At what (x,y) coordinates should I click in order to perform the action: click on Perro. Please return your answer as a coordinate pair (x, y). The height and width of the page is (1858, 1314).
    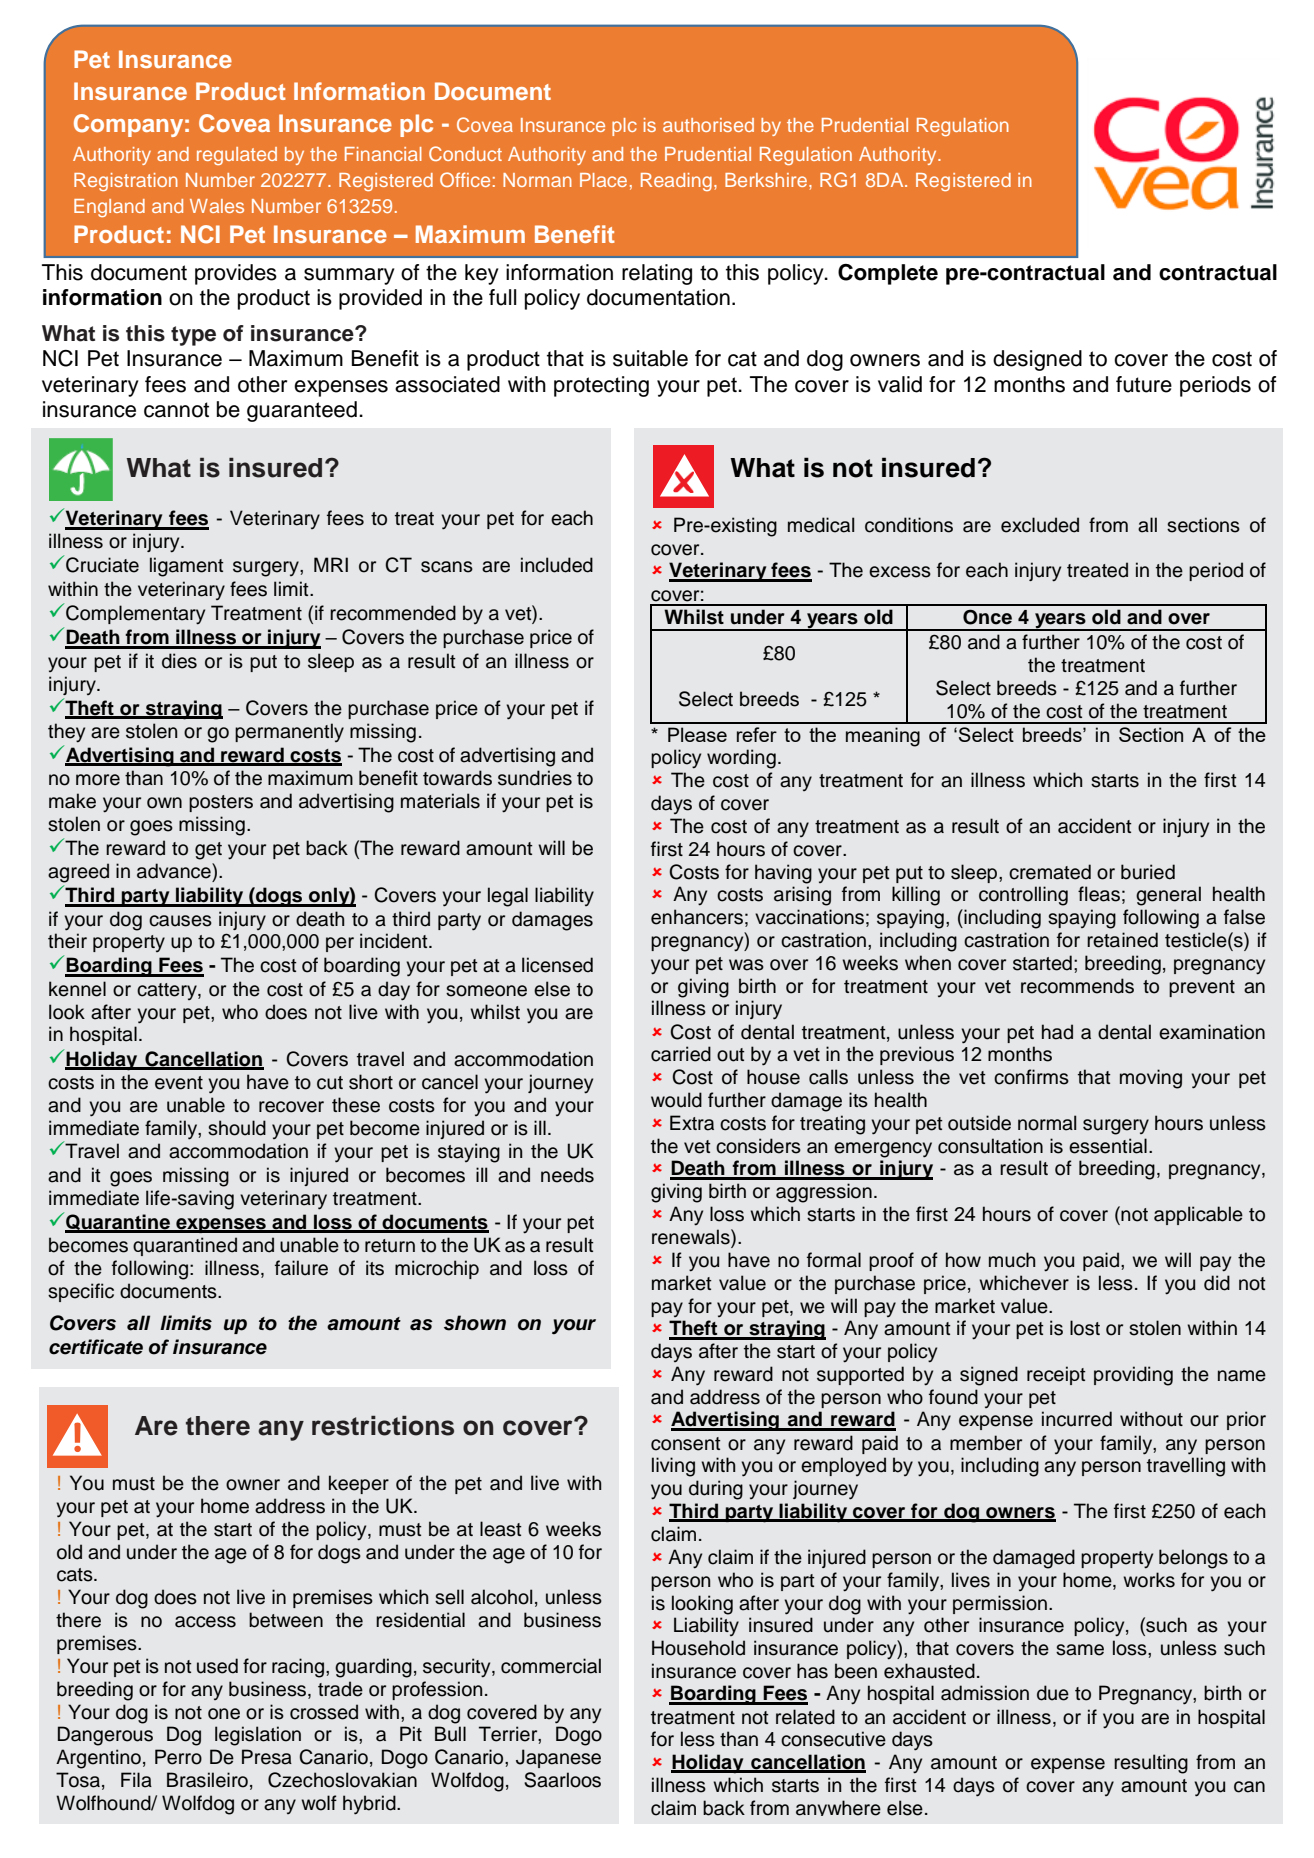
    Looking at the image, I should click on (178, 1757).
